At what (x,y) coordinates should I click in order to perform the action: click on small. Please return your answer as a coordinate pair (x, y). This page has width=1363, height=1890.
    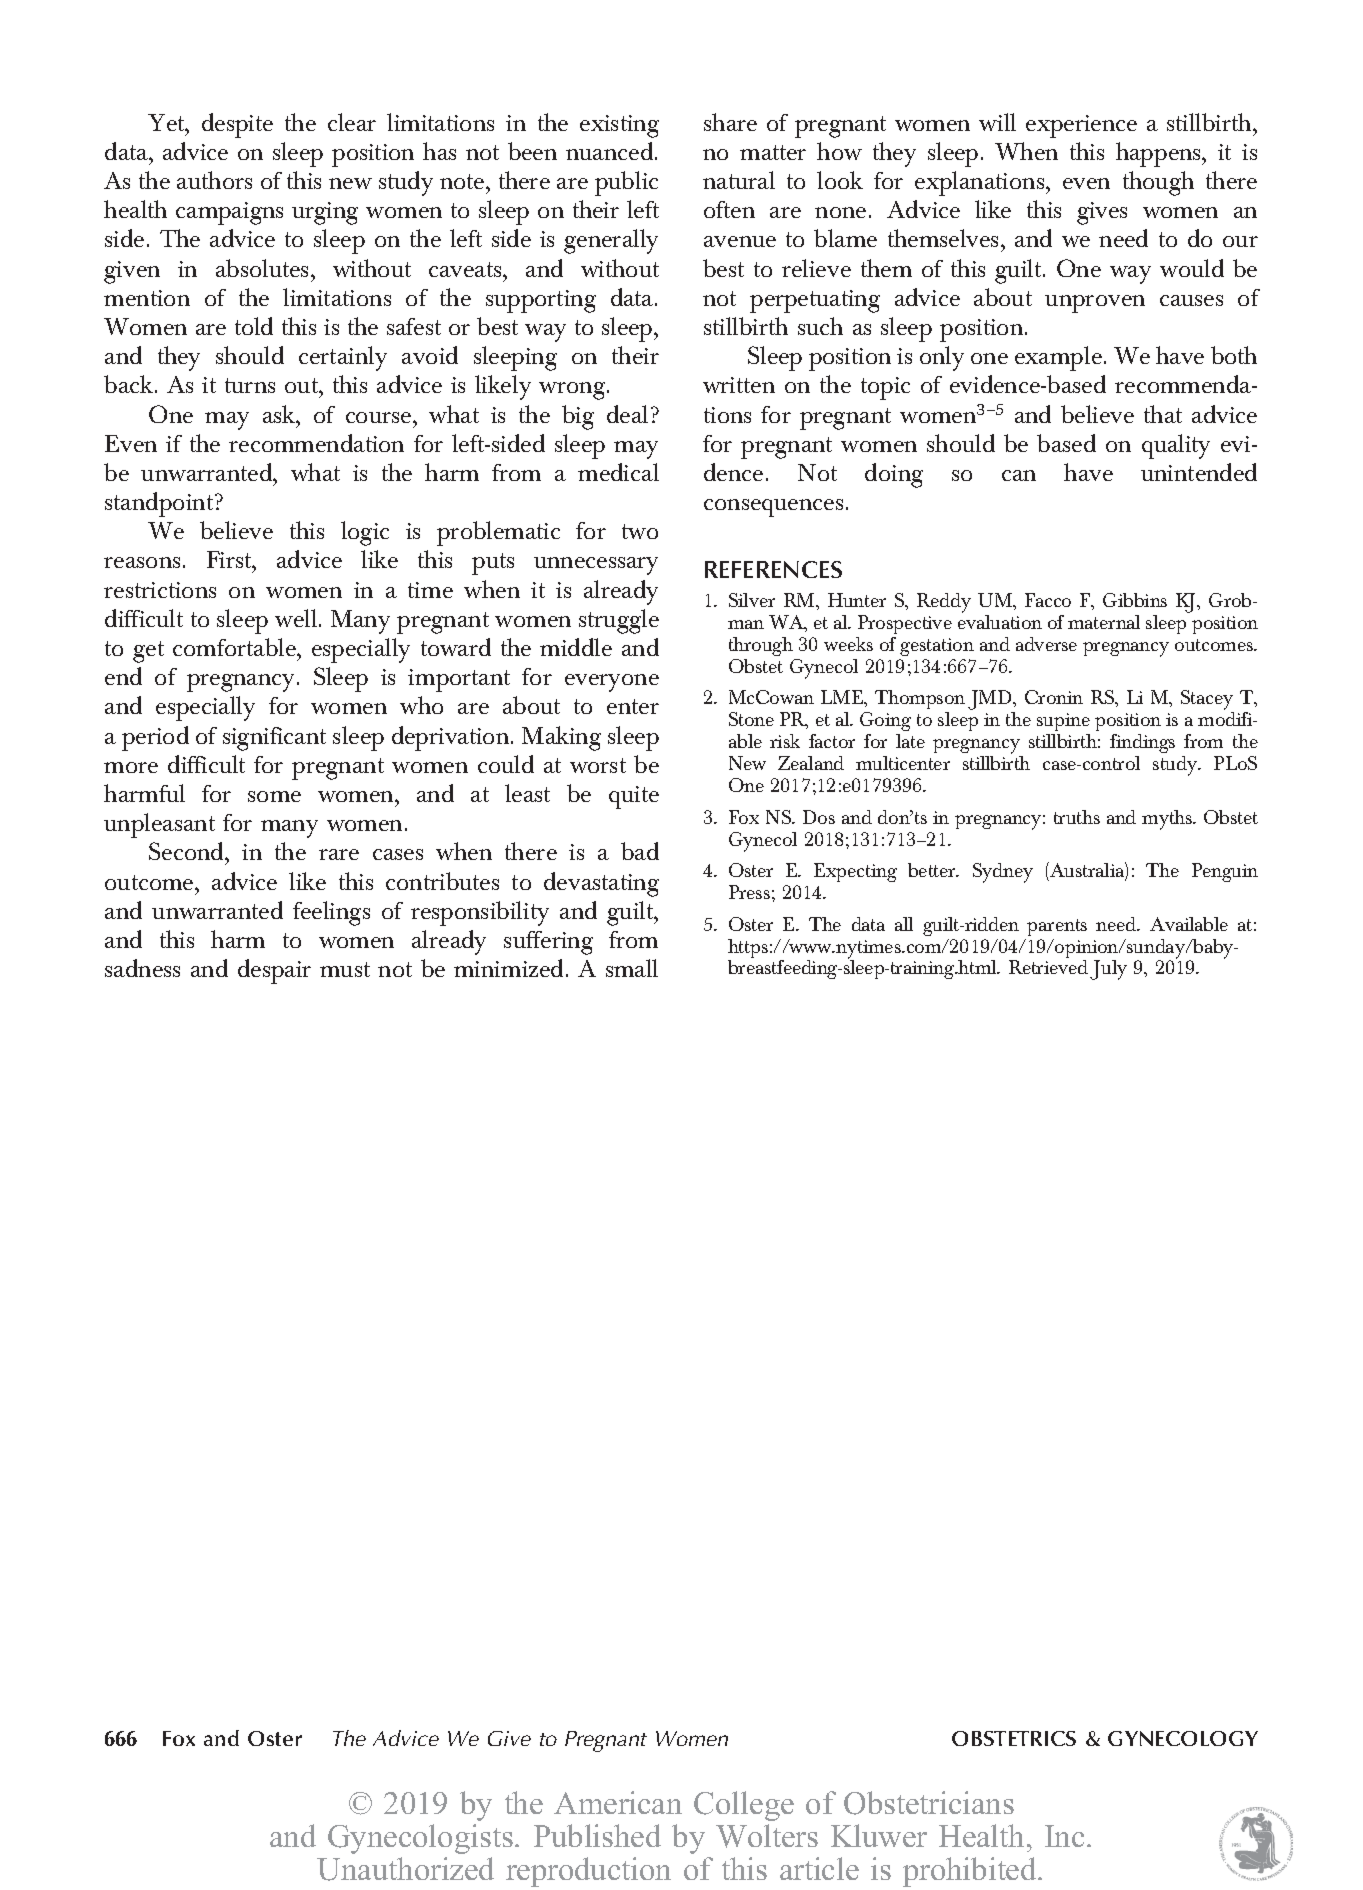
    Looking at the image, I should click on (632, 968).
